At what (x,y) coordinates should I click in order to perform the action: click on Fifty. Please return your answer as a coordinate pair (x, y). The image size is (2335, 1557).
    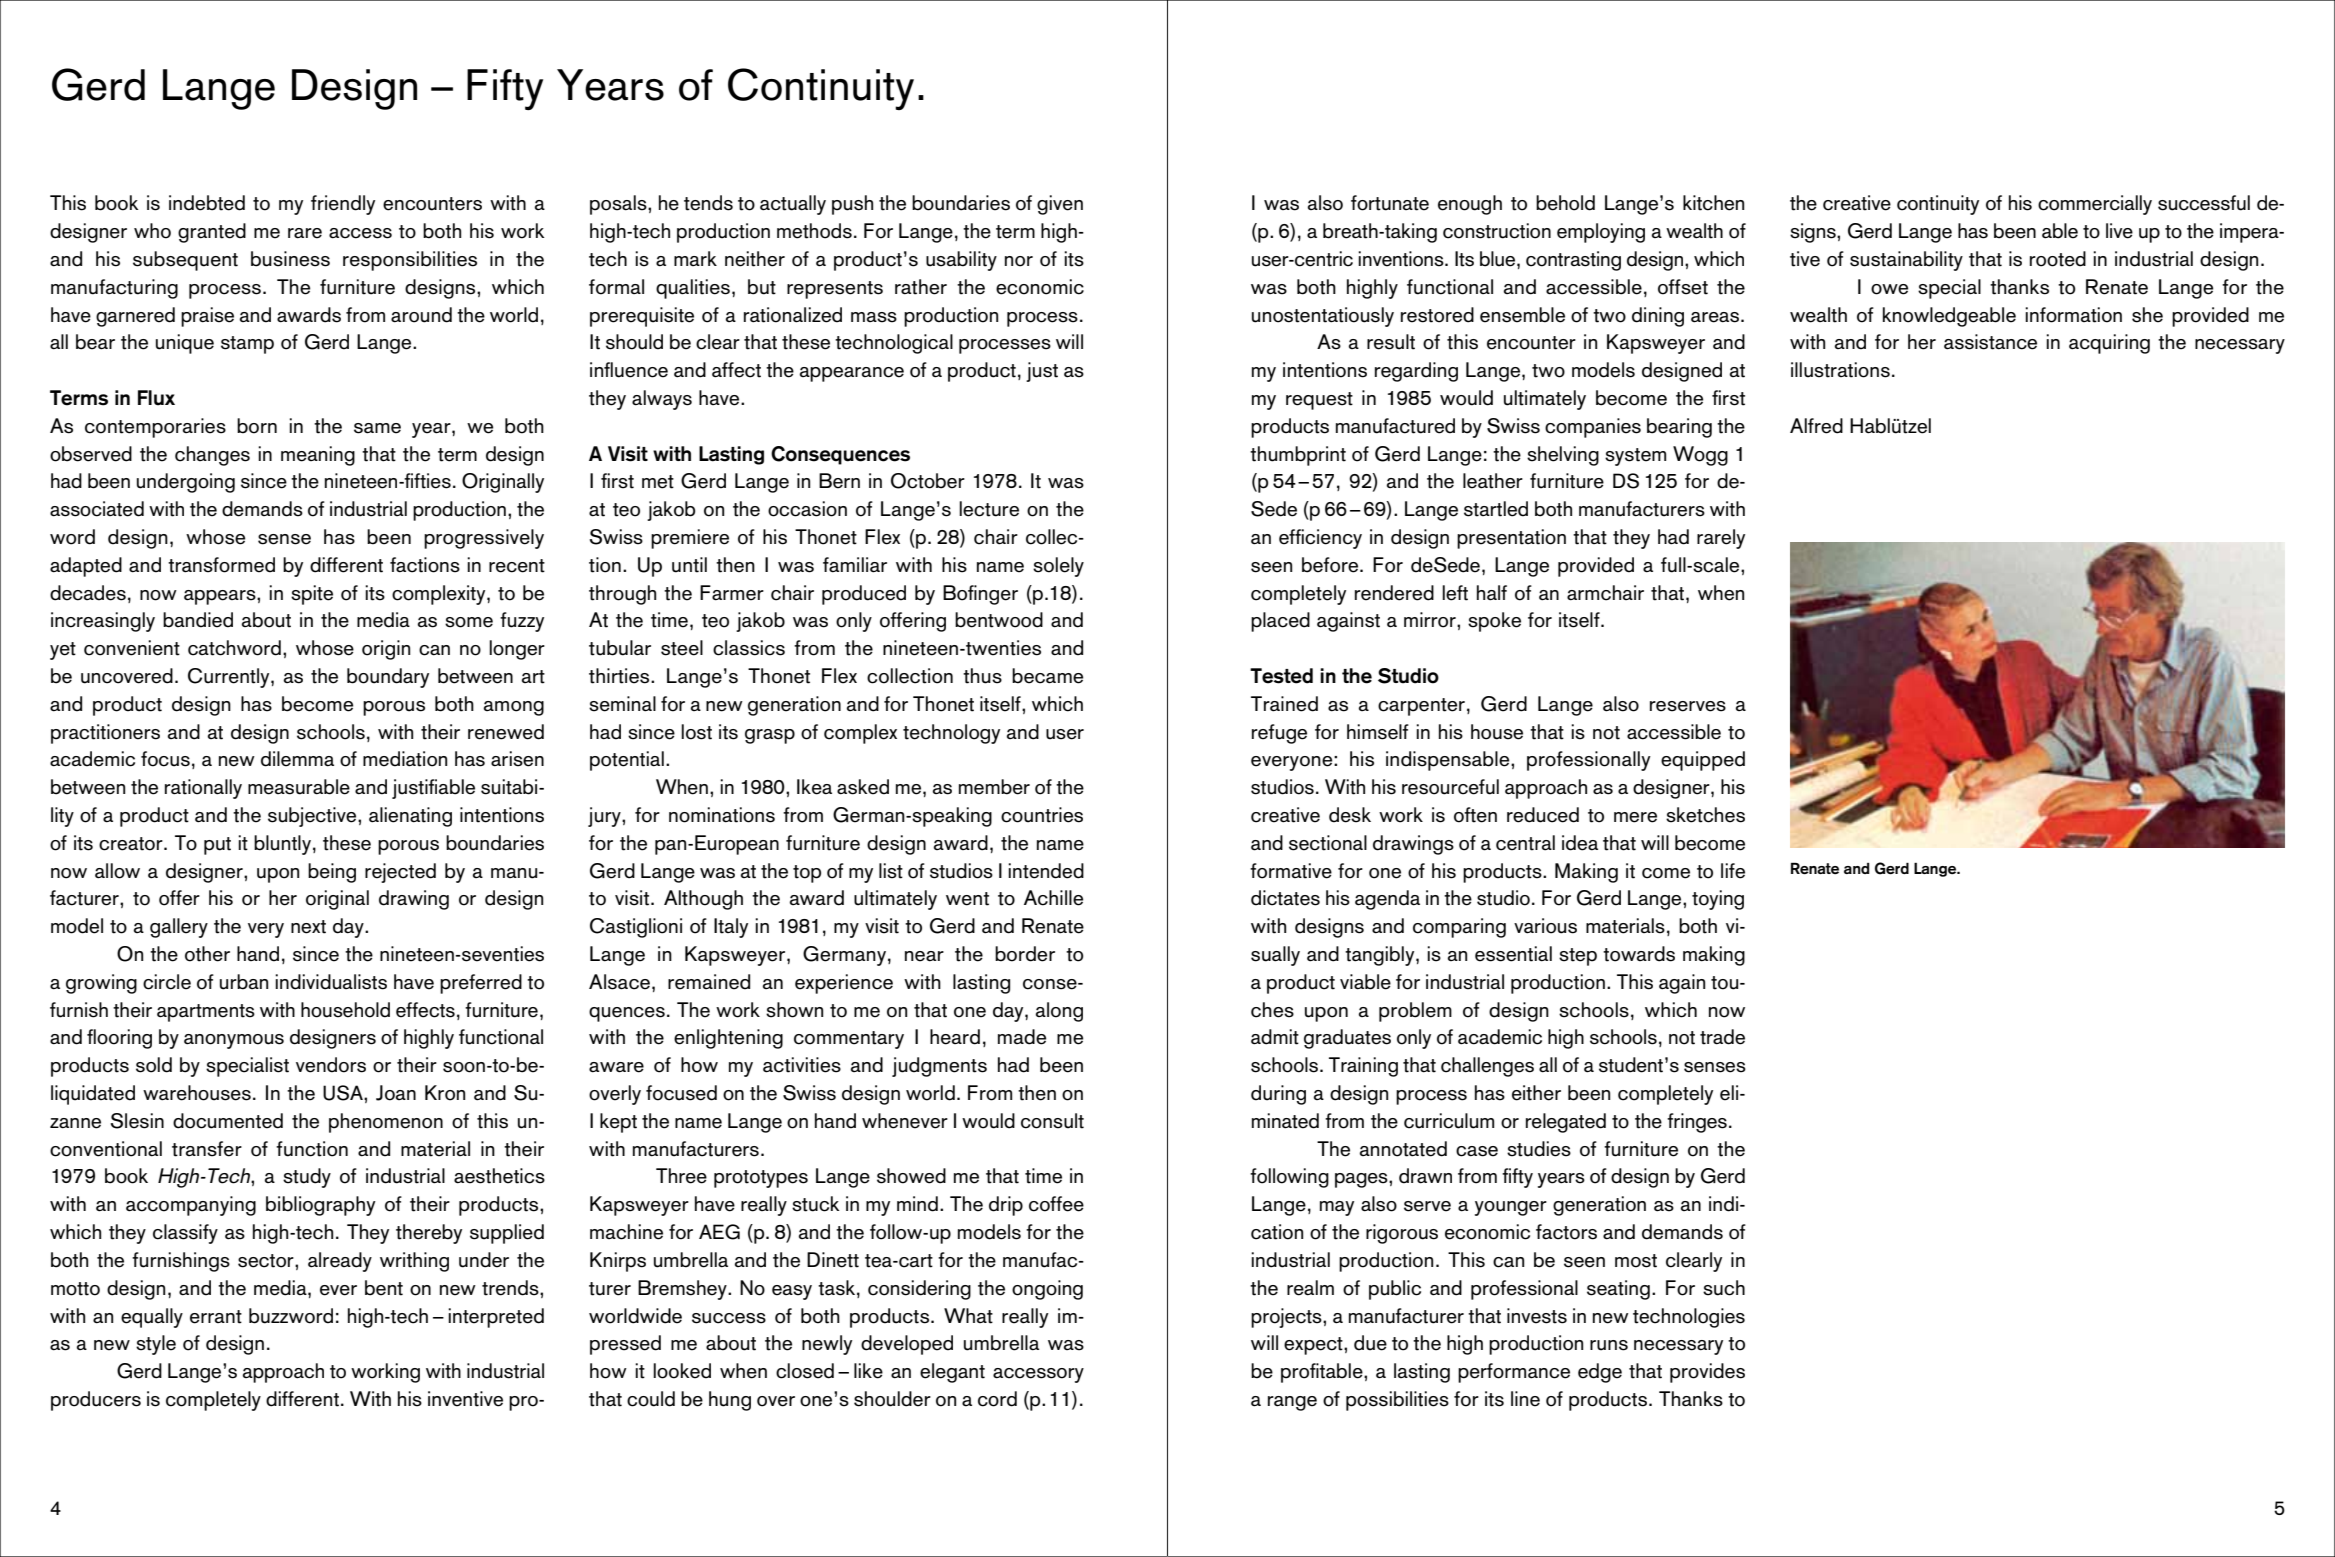
    Looking at the image, I should click on (505, 89).
